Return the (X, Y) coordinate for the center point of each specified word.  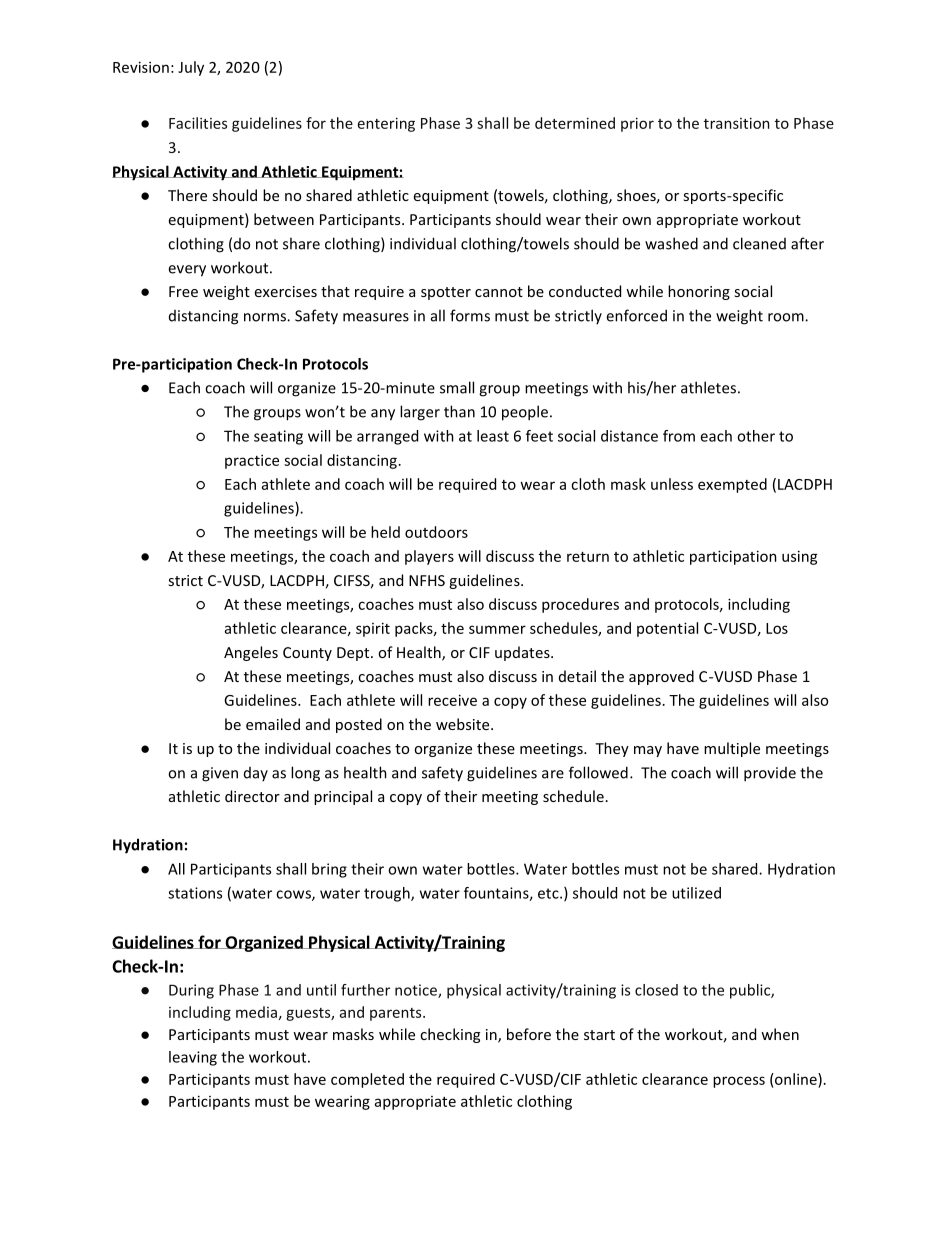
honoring (699, 292)
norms (266, 317)
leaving (193, 1058)
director (252, 796)
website (464, 724)
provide (770, 774)
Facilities (198, 123)
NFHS (427, 580)
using (800, 557)
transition (737, 123)
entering (386, 124)
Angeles (251, 653)
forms (470, 315)
